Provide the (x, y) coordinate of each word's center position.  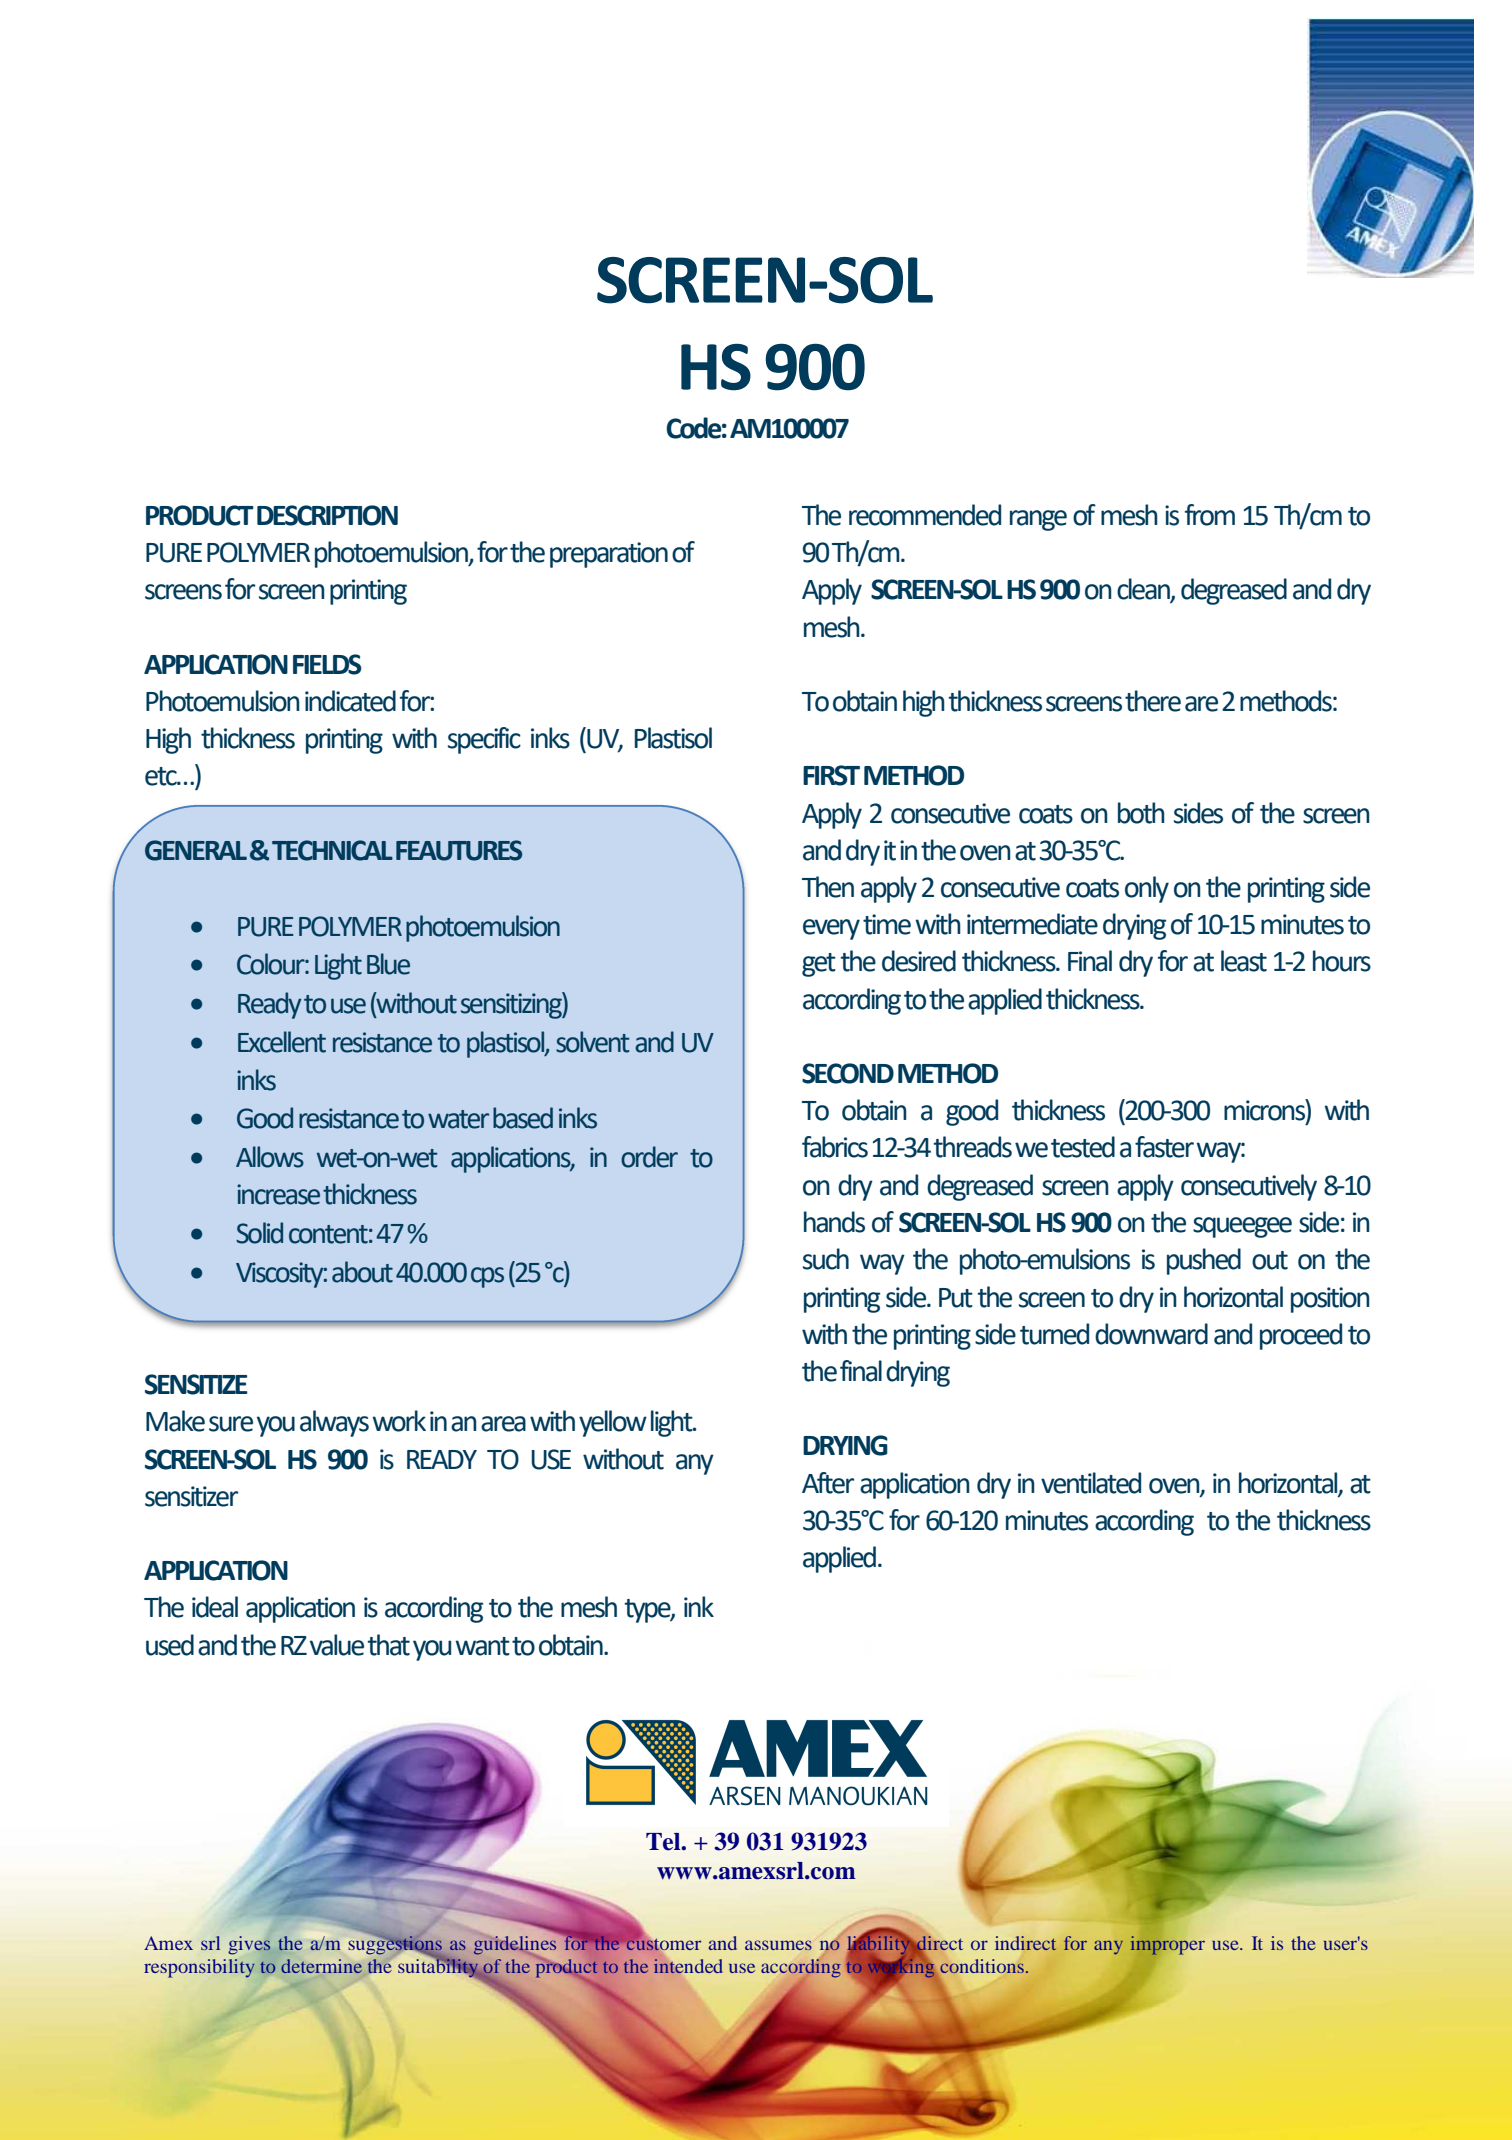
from (1210, 515)
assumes (778, 1945)
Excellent (282, 1042)
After (828, 1483)
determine (321, 1966)
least (1244, 961)
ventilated (1091, 1483)
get (819, 965)
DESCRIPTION (327, 515)
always (334, 1423)
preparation (609, 555)
